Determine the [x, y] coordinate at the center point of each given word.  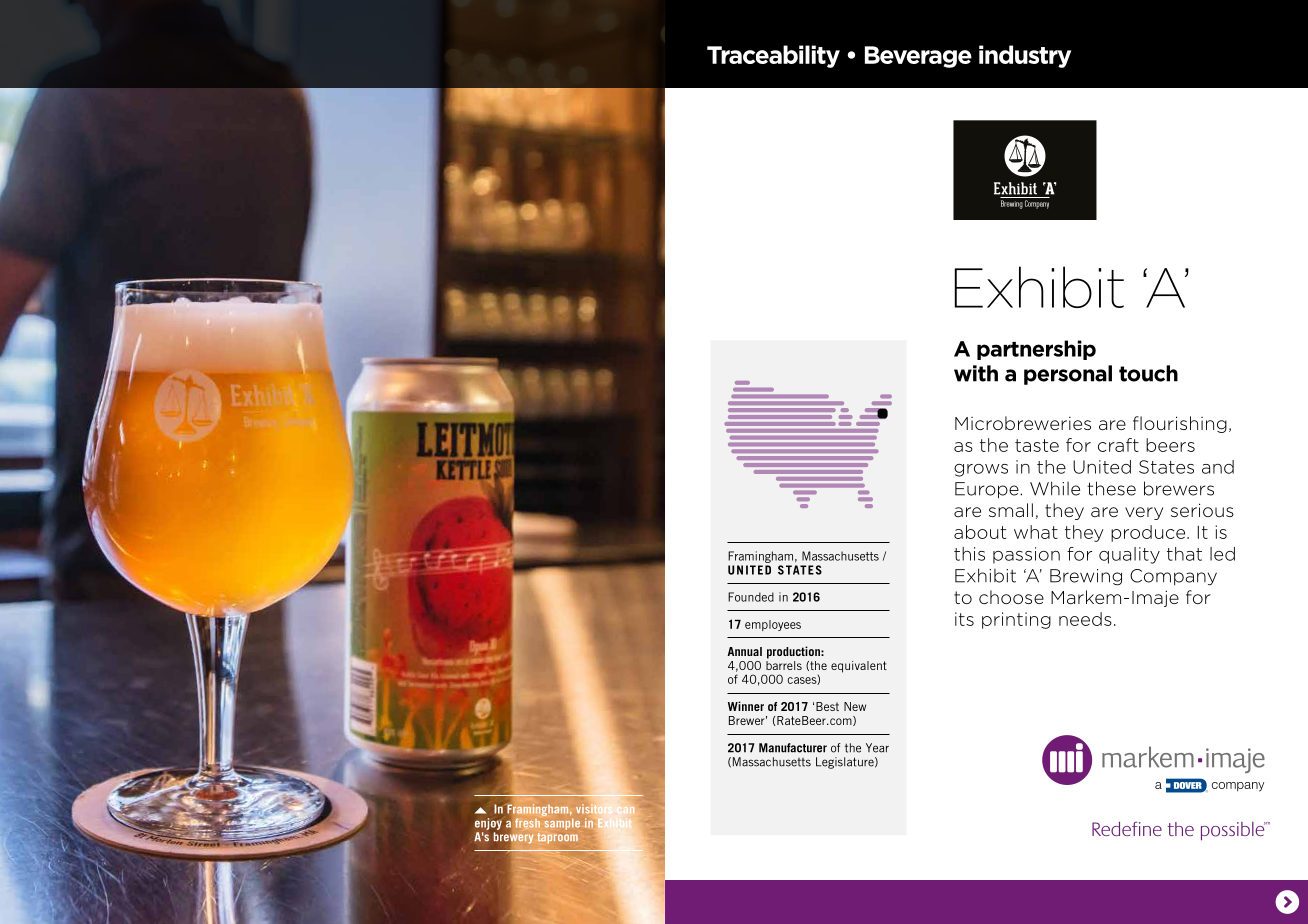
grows [981, 470]
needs [1085, 619]
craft [1118, 445]
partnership [1036, 350]
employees [773, 625]
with [976, 373]
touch [1148, 373]
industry [1025, 56]
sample [562, 824]
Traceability [773, 56]
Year [877, 748]
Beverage [918, 57]
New [855, 706]
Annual [744, 651]
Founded [751, 597]
